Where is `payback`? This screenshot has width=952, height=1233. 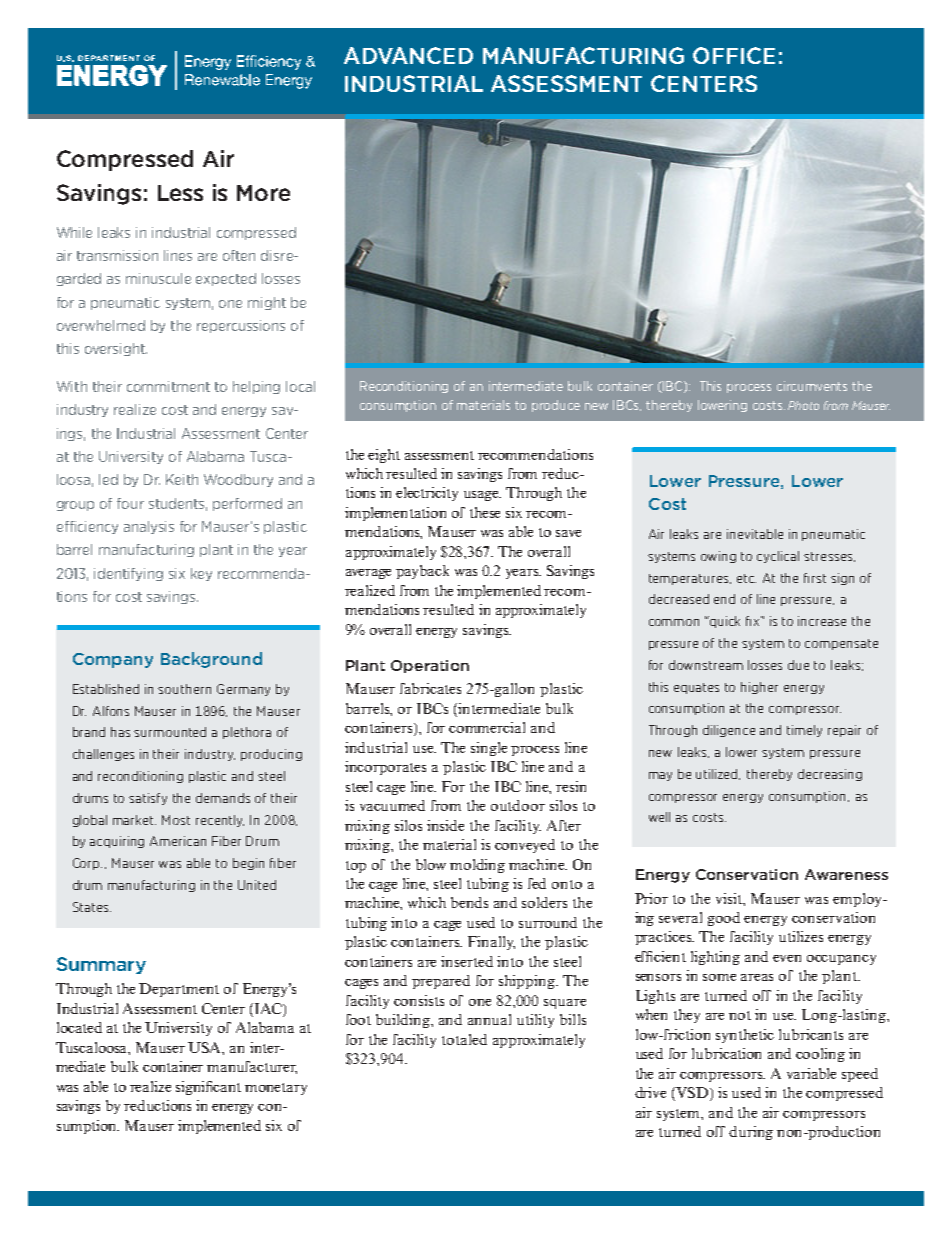 payback is located at coordinates (422, 572).
